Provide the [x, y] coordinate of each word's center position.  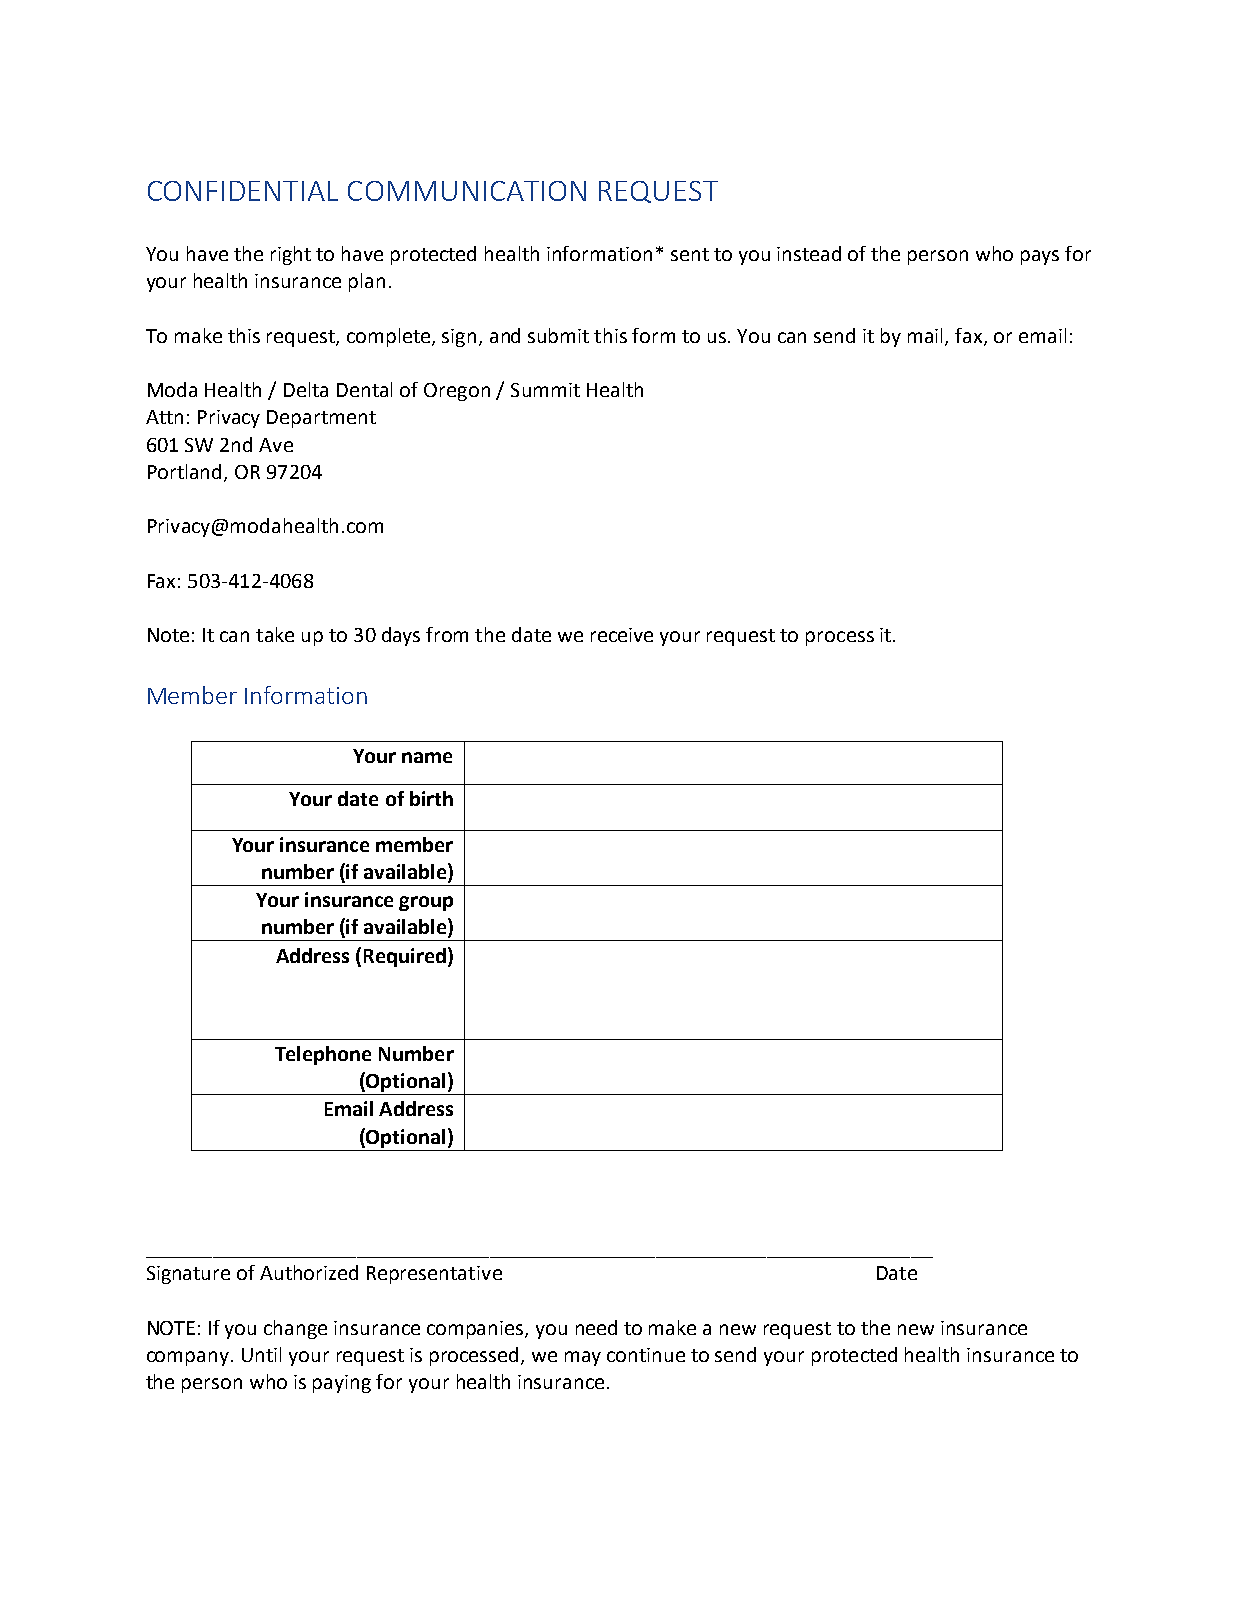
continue [646, 1355]
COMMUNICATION [467, 191]
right [291, 255]
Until [261, 1354]
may [583, 1358]
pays [1040, 257]
